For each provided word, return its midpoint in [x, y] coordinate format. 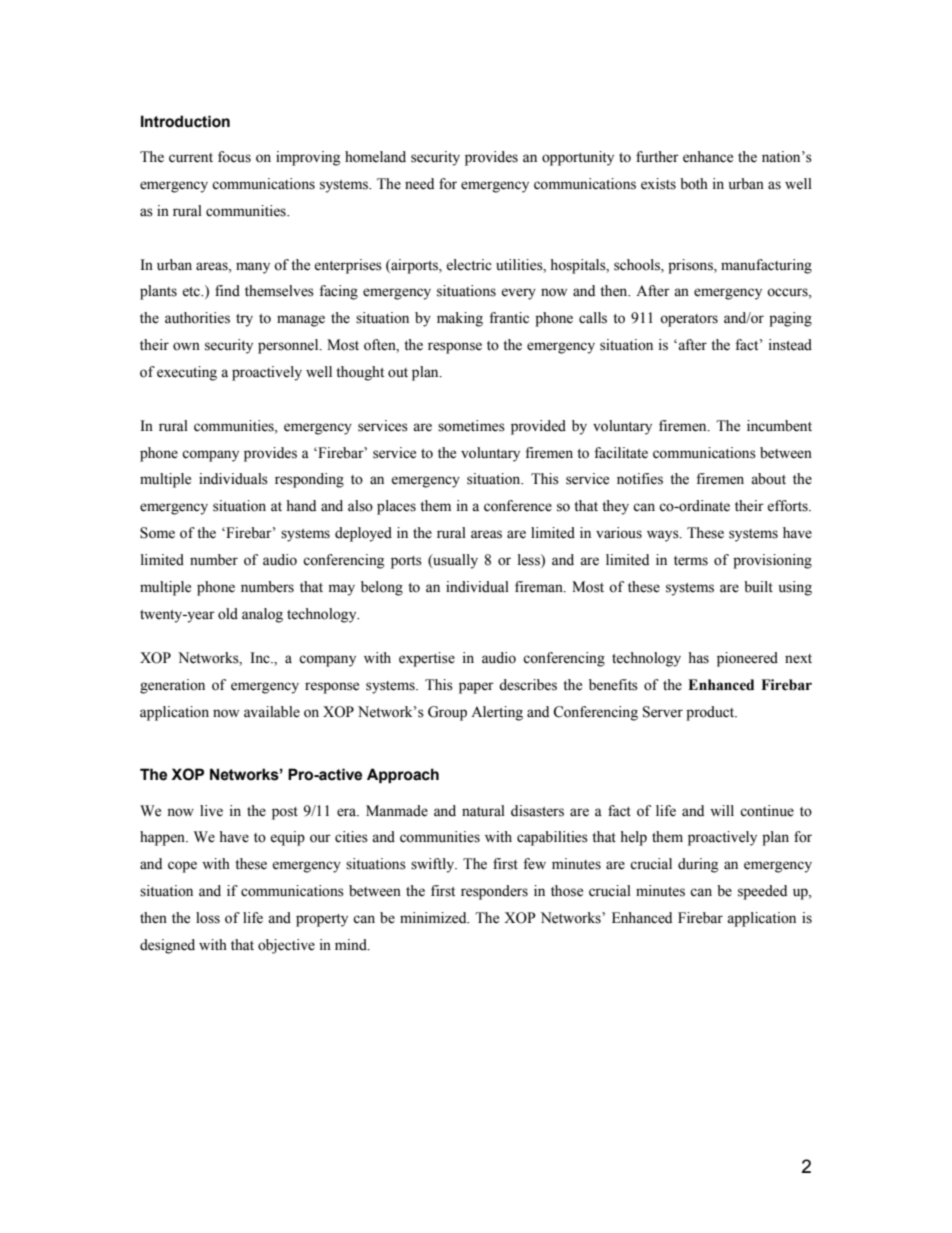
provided [538, 427]
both [694, 184]
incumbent [779, 426]
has [698, 658]
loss [208, 918]
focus [234, 157]
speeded [762, 892]
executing [187, 373]
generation [172, 686]
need [419, 184]
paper [476, 688]
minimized [434, 918]
